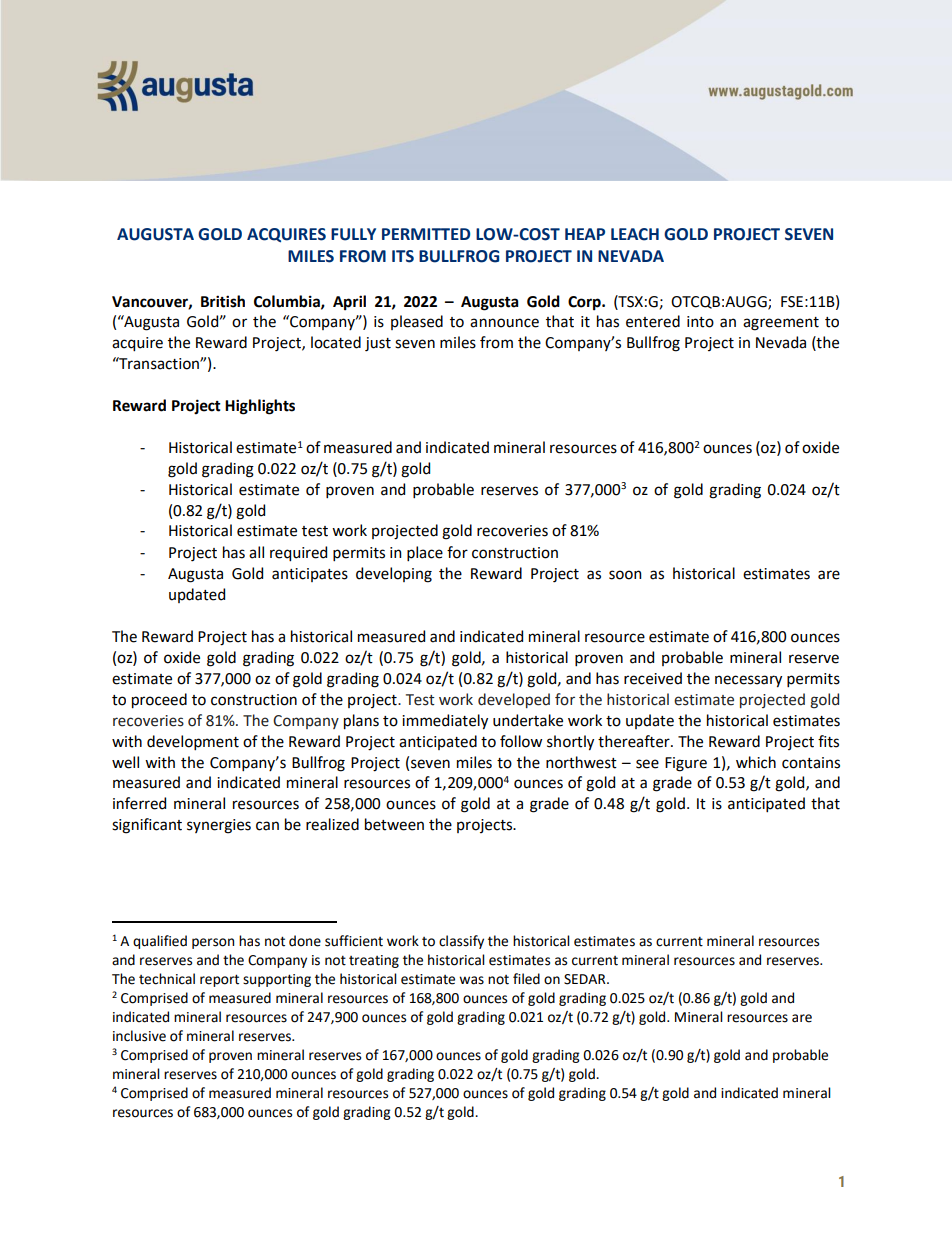 This image has height=1233, width=952. Describe the element at coordinates (223, 301) in the image. I see `British` at that location.
